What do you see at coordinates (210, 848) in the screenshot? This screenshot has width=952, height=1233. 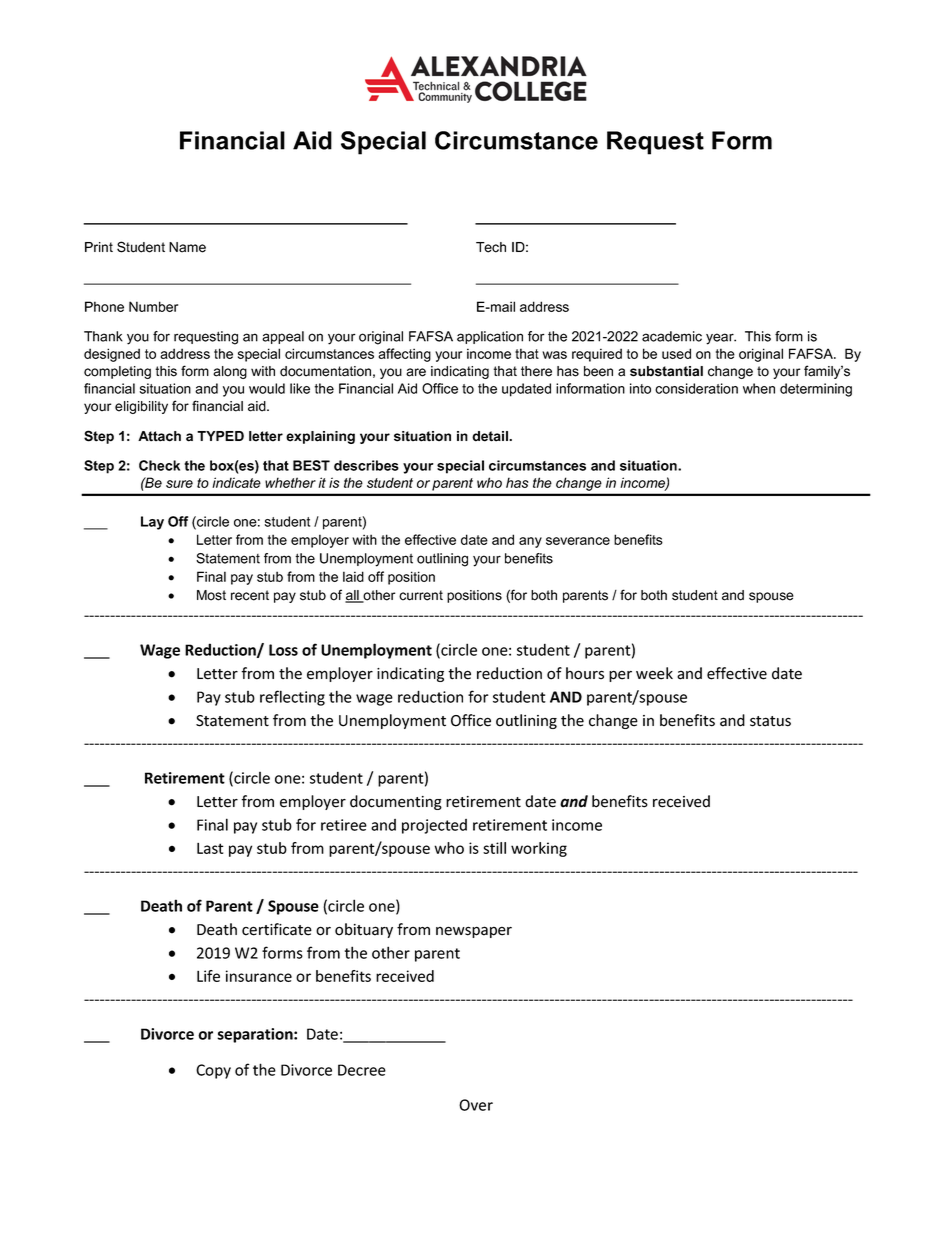 I see `Last` at bounding box center [210, 848].
